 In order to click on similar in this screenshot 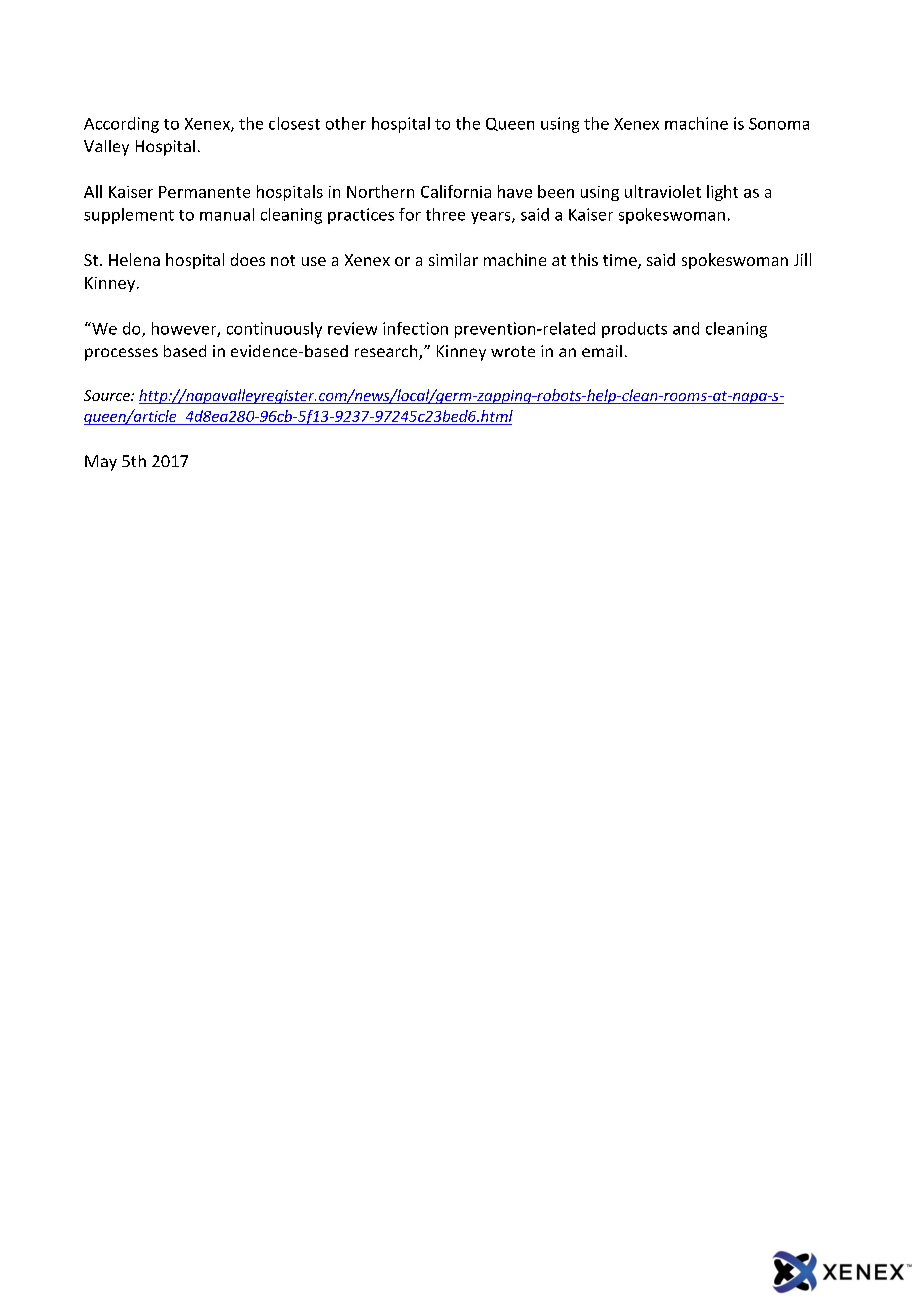, I will do `click(453, 259)`.
